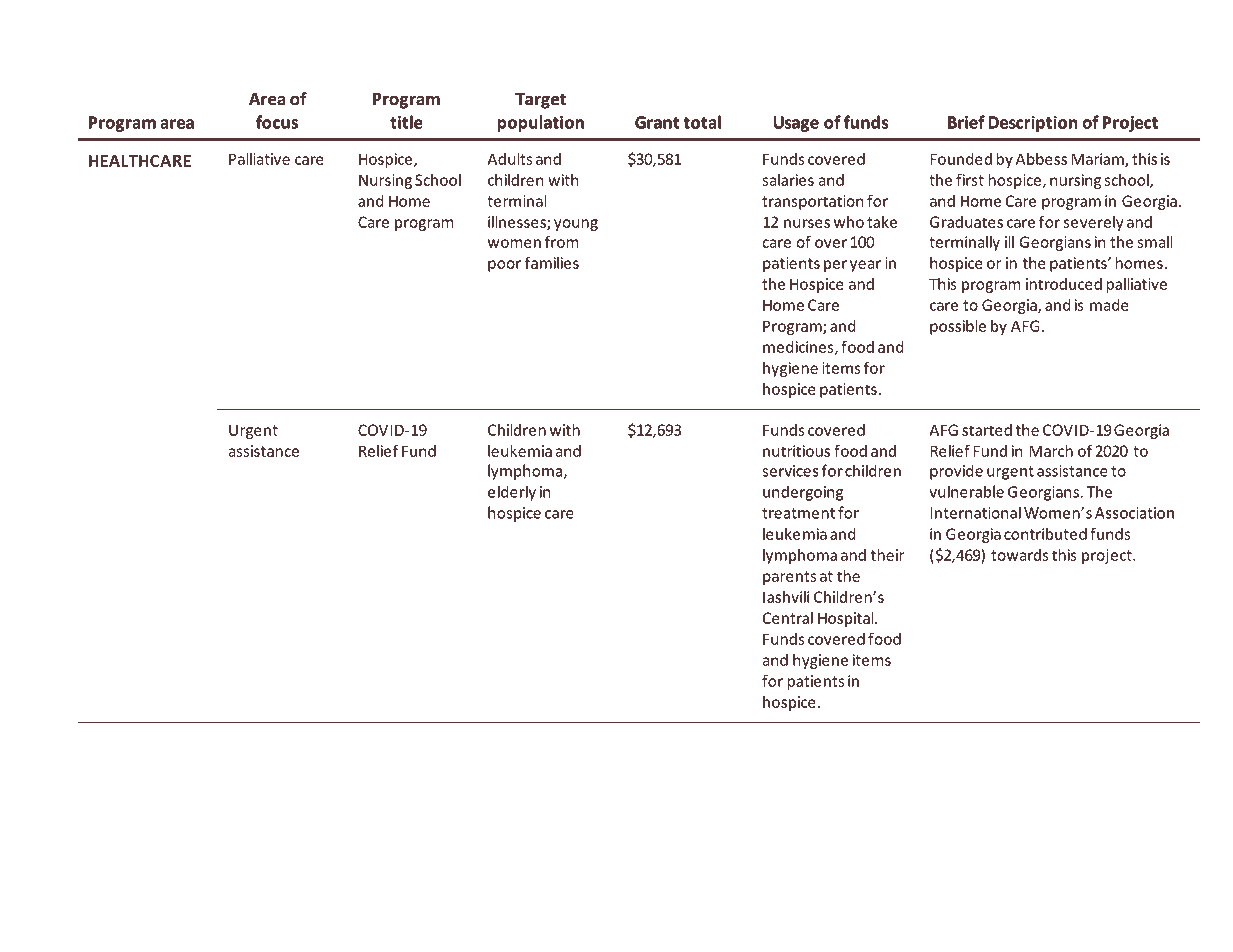 The image size is (1233, 952). What do you see at coordinates (788, 618) in the image?
I see `Central` at bounding box center [788, 618].
